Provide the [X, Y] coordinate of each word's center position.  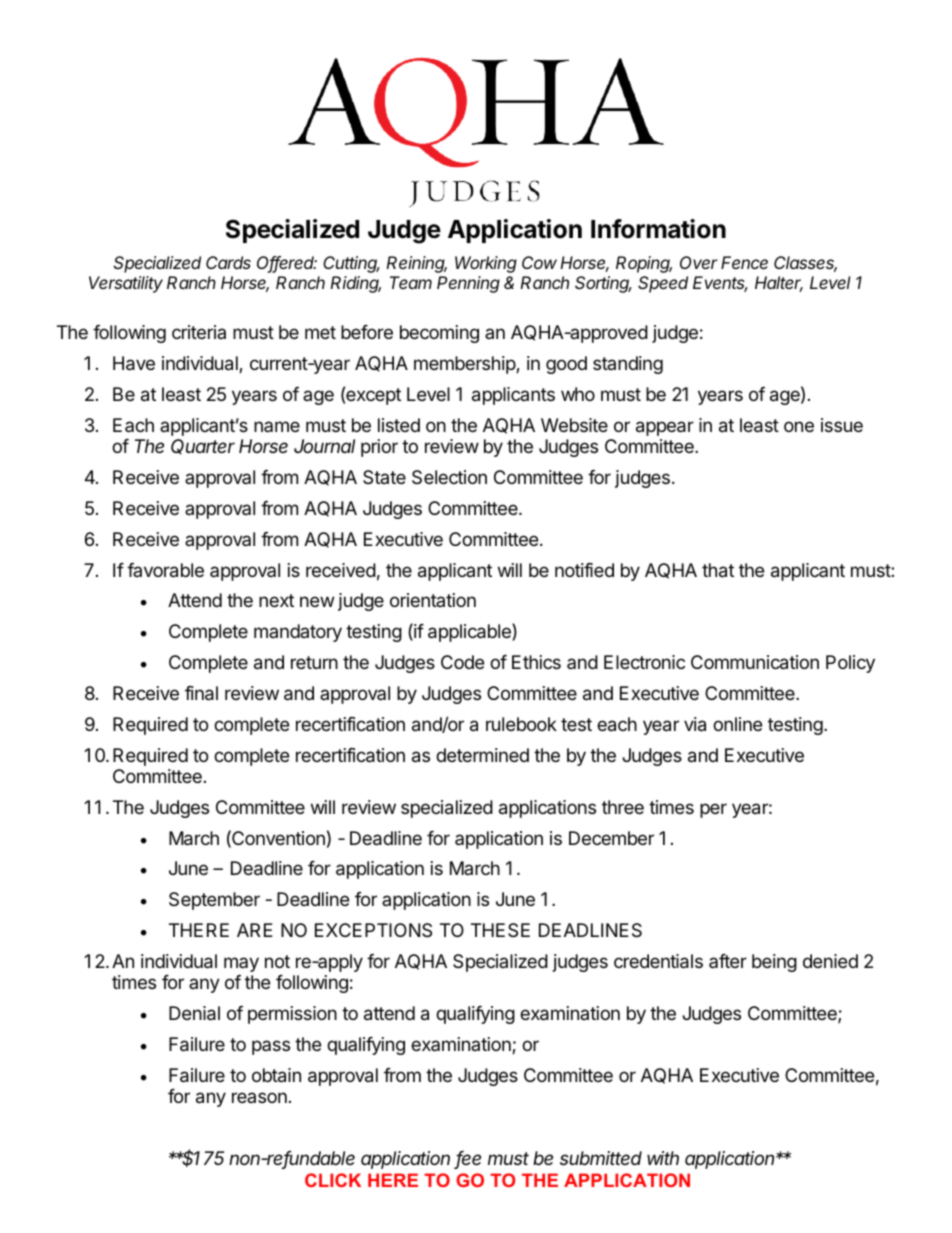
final [201, 693]
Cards [228, 262]
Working [486, 264]
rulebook [521, 724]
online [737, 724]
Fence [744, 262]
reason [259, 1097]
